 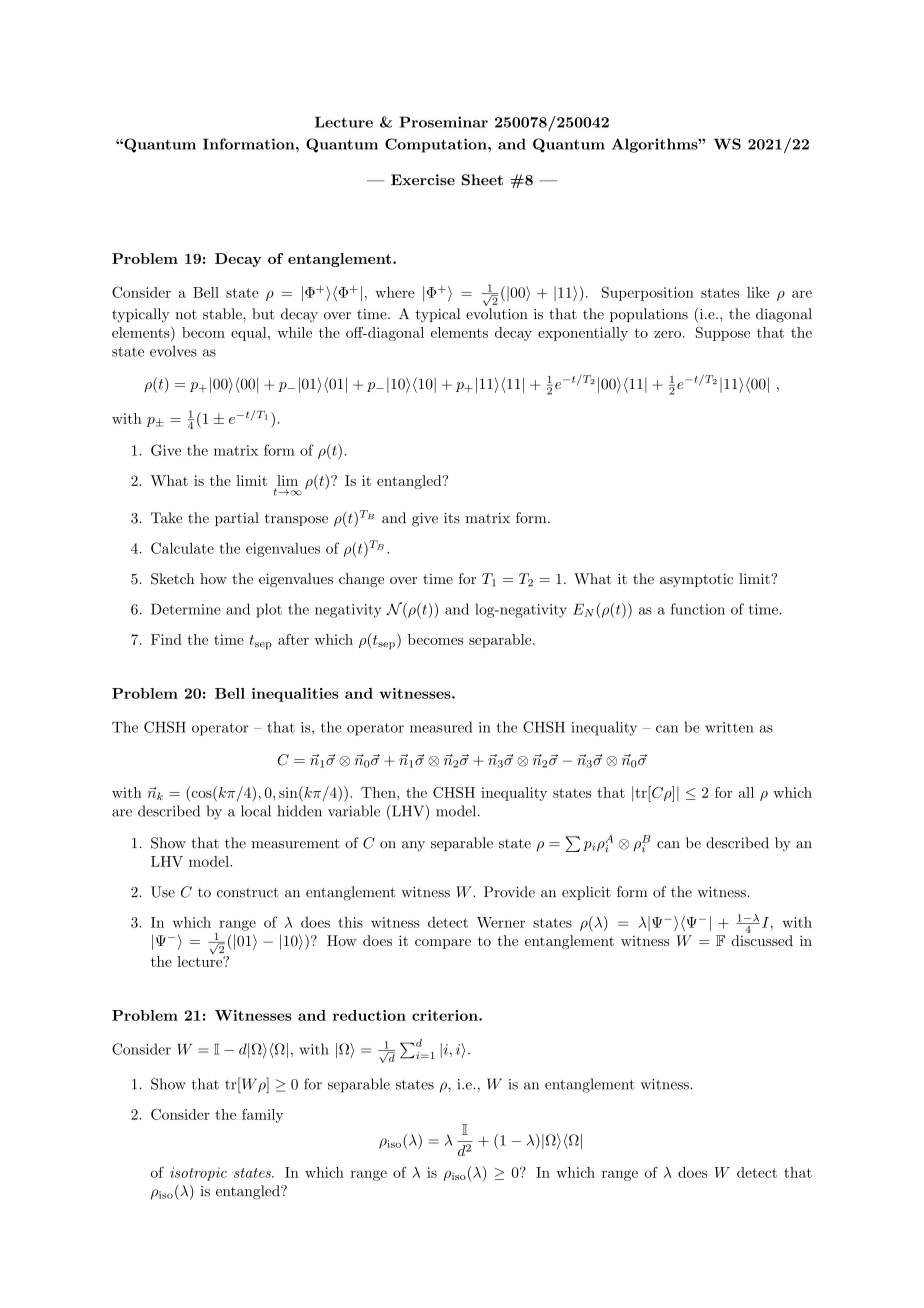 What do you see at coordinates (452, 518) in the screenshot?
I see `its` at bounding box center [452, 518].
